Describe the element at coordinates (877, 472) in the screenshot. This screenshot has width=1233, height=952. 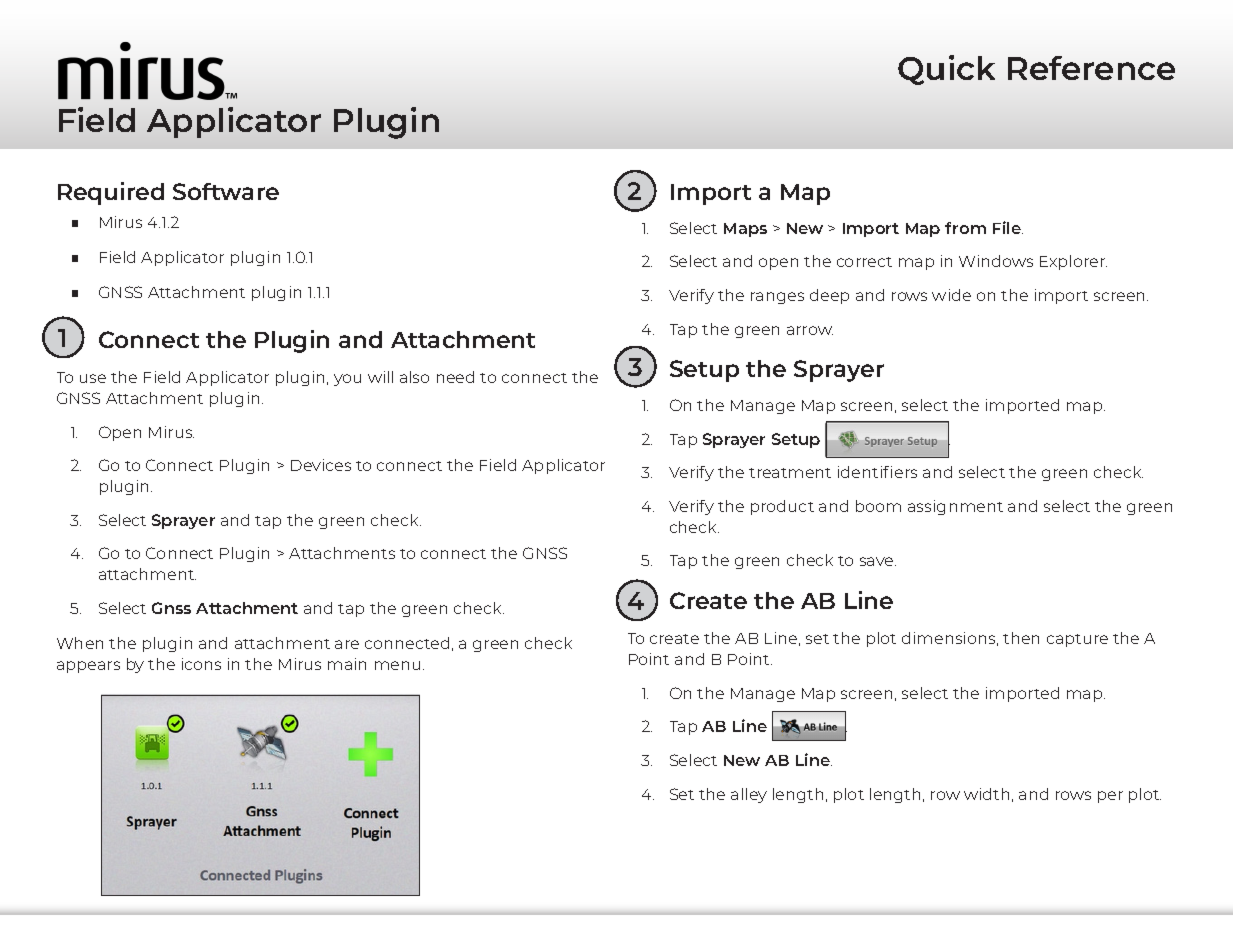
I see `identifiers` at that location.
